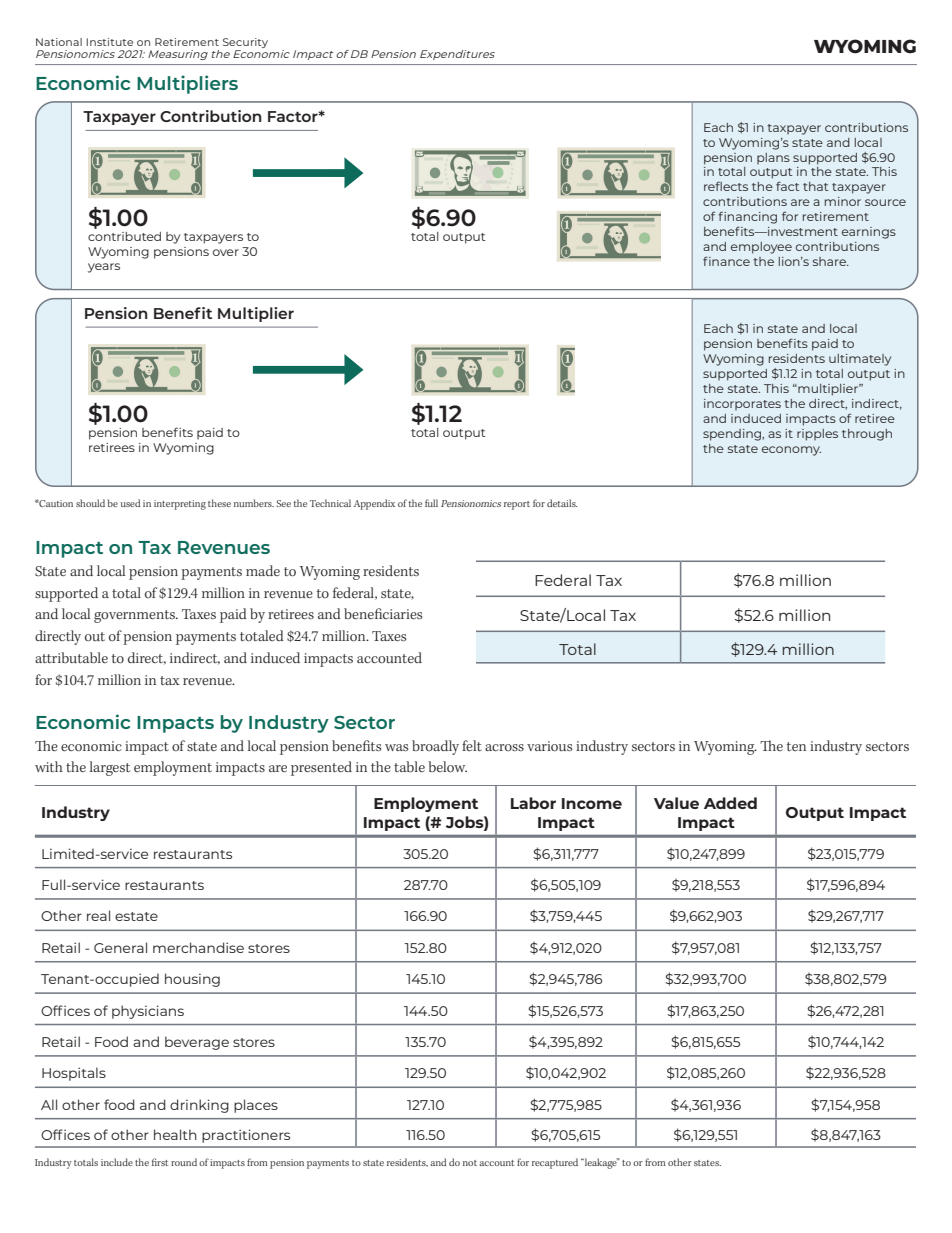 The height and width of the page is (1233, 952). I want to click on Institute, so click(109, 42).
